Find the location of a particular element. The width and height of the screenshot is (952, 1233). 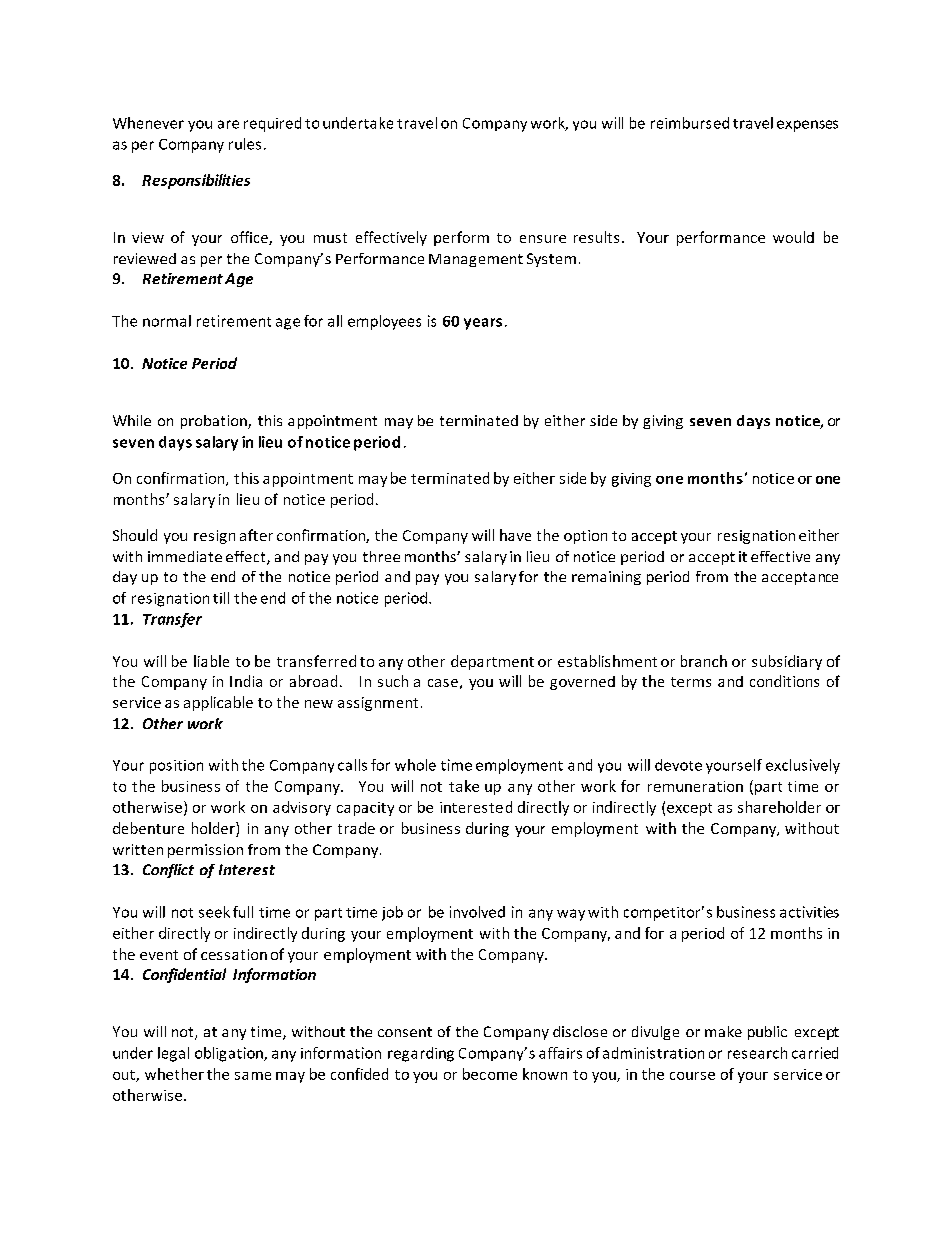

whole is located at coordinates (415, 765).
